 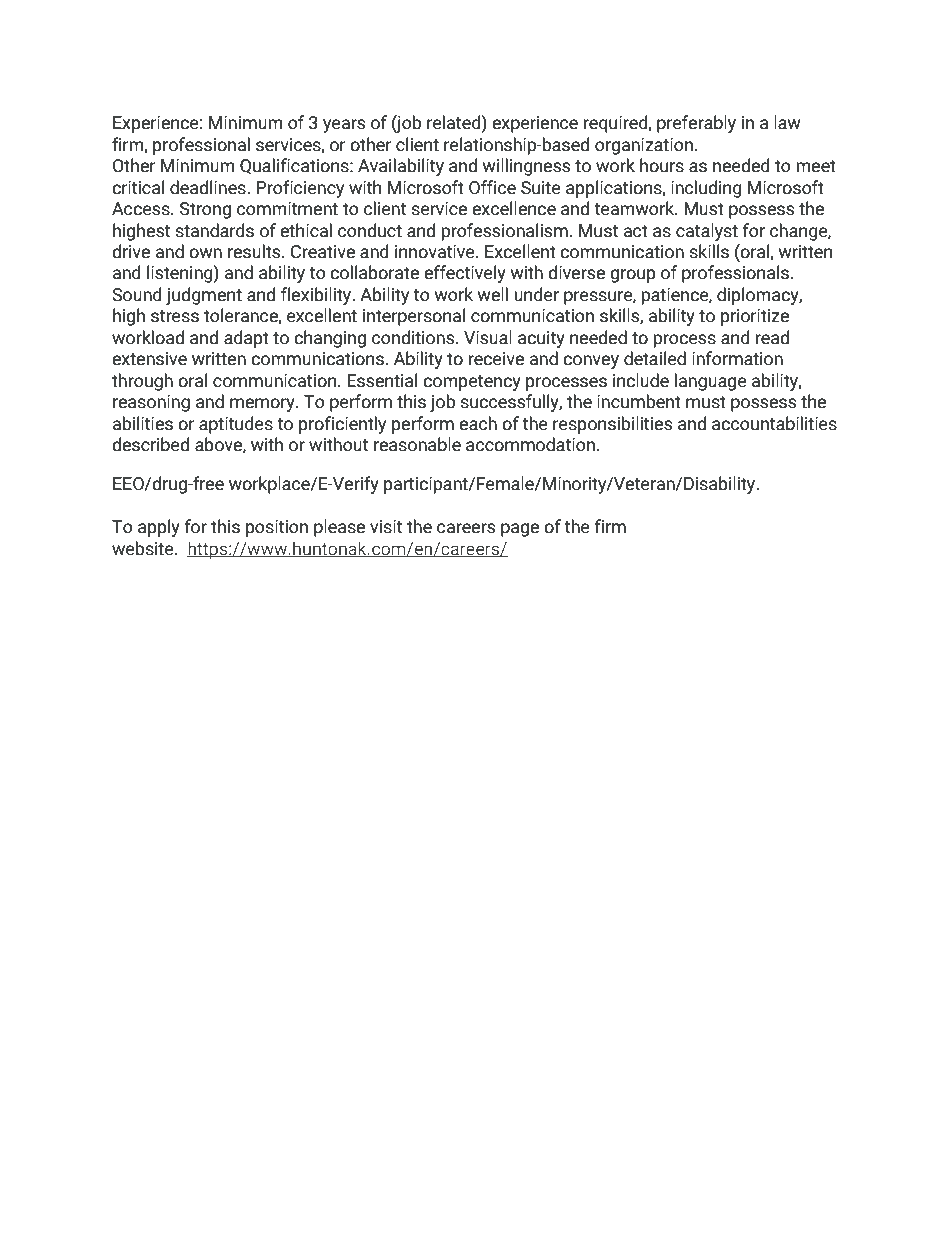 I want to click on excellence, so click(x=514, y=208).
